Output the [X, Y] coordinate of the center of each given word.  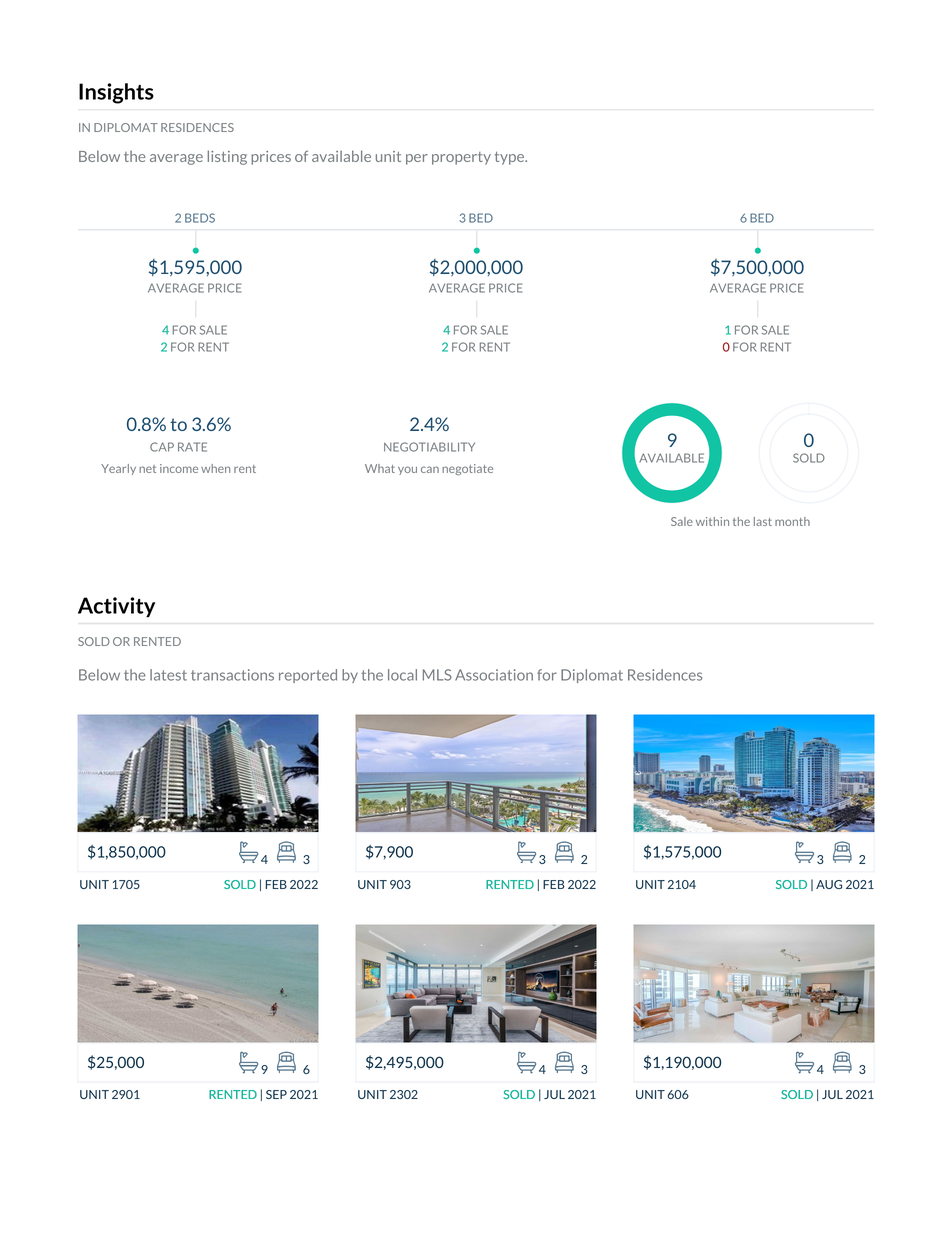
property [461, 158]
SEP [276, 1094]
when [215, 468]
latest [168, 675]
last [763, 521]
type [511, 158]
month [792, 521]
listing [227, 157]
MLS [437, 675]
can [430, 469]
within [712, 521]
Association [494, 675]
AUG [829, 884]
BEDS [200, 218]
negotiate [467, 469]
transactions [232, 675]
